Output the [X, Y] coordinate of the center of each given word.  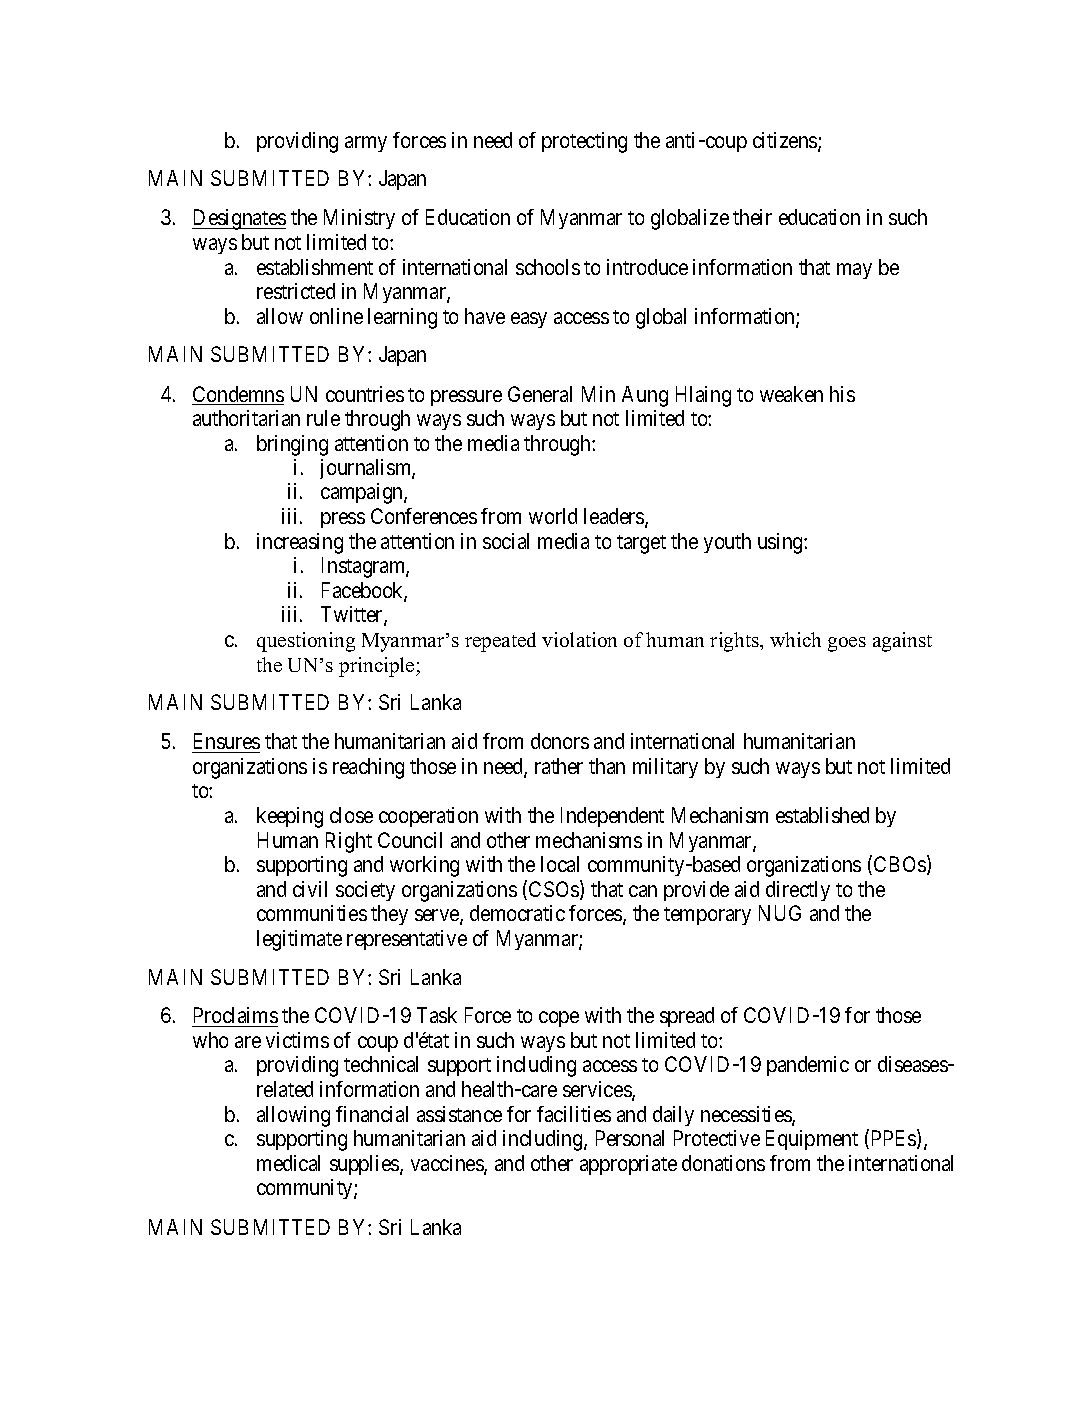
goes [847, 644]
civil [310, 889]
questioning [306, 642]
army [366, 144]
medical [288, 1163]
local [560, 864]
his [842, 394]
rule [323, 418]
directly [798, 891]
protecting [584, 142]
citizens [786, 141]
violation [579, 639]
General [540, 394]
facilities [574, 1114]
